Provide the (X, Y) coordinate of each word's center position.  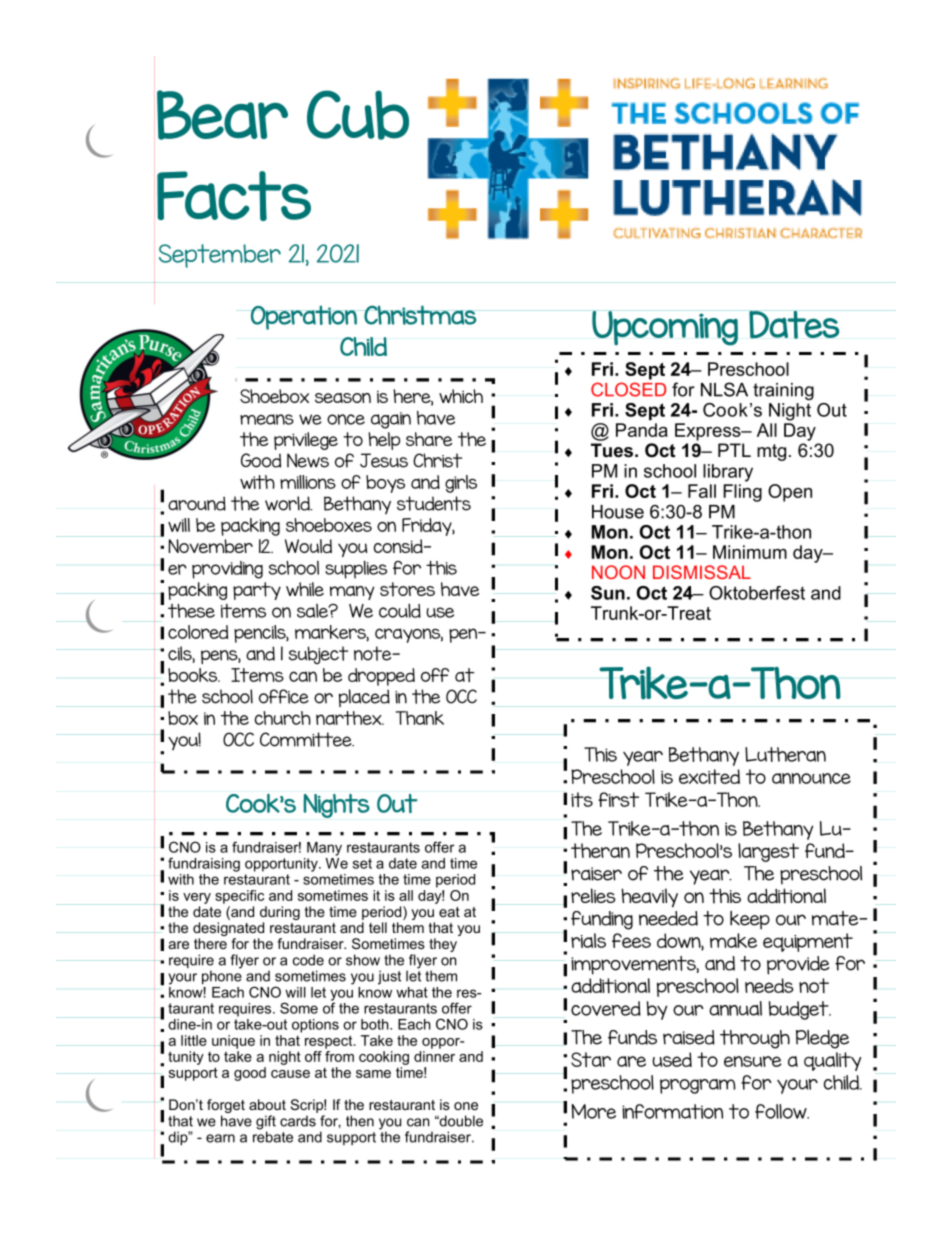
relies (593, 895)
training (783, 391)
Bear (222, 115)
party (257, 591)
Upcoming (665, 328)
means (267, 419)
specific (239, 897)
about (267, 1104)
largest (768, 852)
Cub (358, 115)
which (461, 396)
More (594, 1111)
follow (782, 1111)
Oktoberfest (757, 593)
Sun (608, 593)
